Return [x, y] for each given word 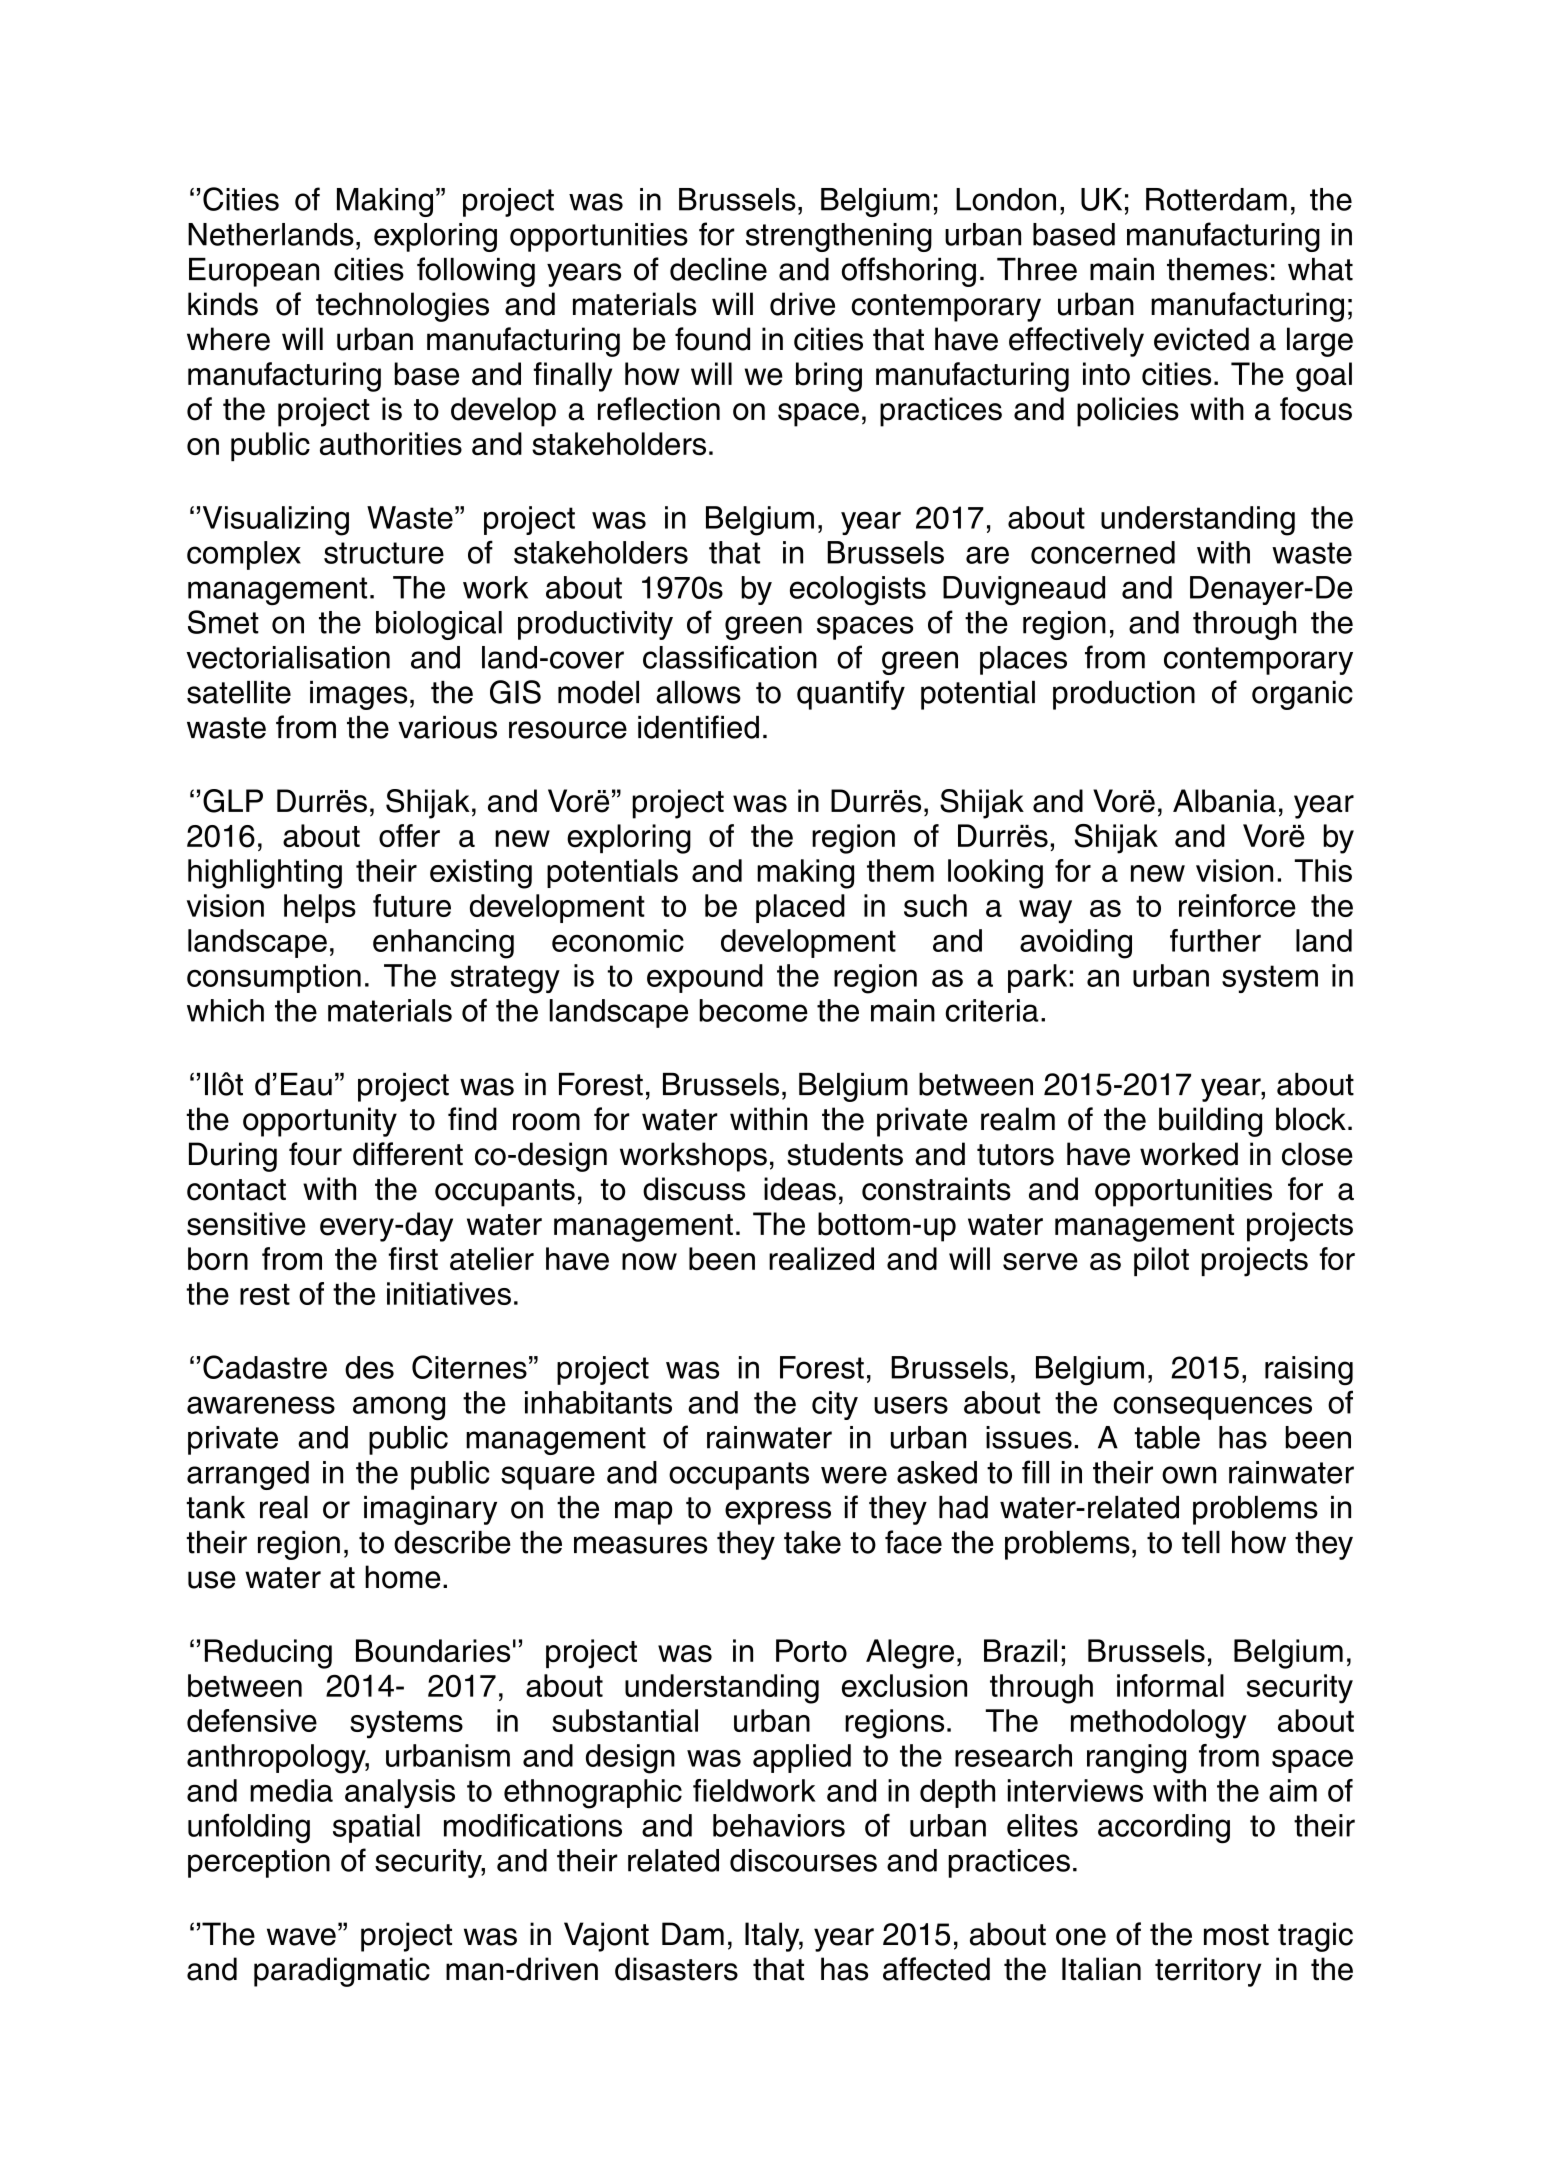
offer [409, 836]
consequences [1213, 1408]
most [1236, 1935]
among [399, 1408]
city [835, 1405]
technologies [402, 307]
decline [718, 269]
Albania [1224, 801]
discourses [803, 1860]
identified [698, 727]
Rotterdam [1216, 199]
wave [301, 1937]
